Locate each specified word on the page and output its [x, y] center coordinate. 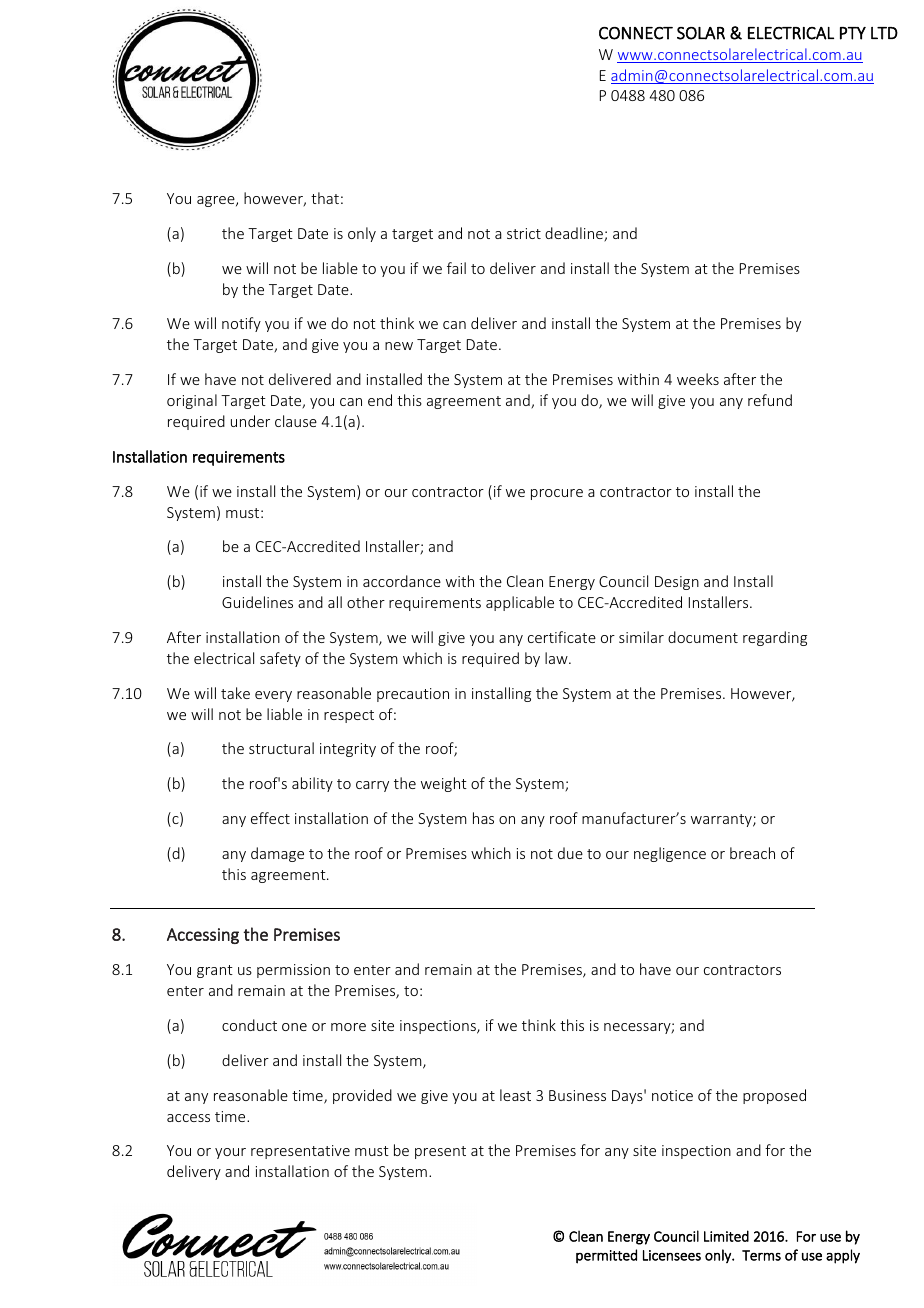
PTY [853, 33]
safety [280, 659]
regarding [775, 638]
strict [524, 233]
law [557, 658]
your [230, 1153]
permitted [606, 1256]
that [325, 198]
